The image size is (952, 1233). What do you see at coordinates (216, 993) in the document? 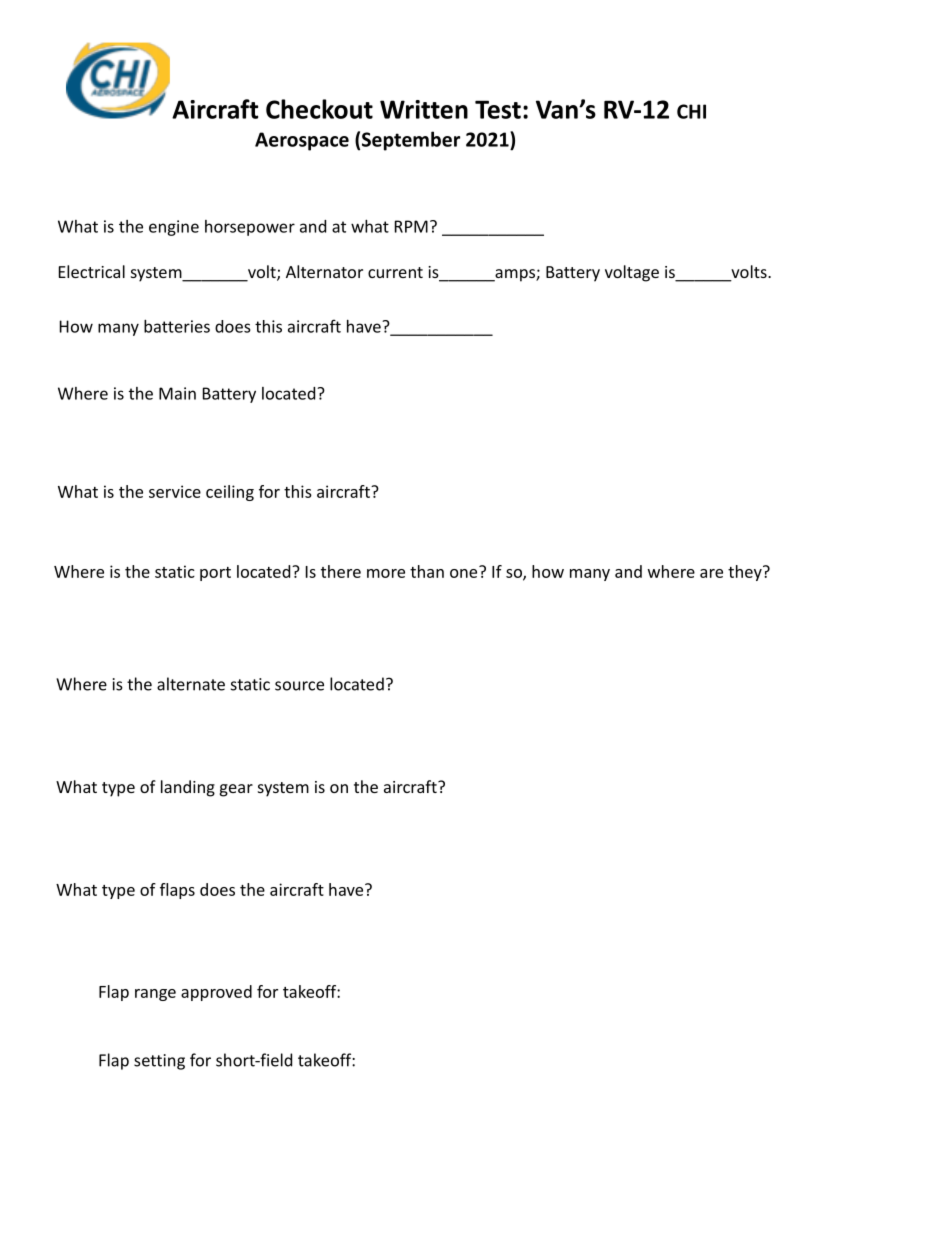
I see `approved` at bounding box center [216, 993].
